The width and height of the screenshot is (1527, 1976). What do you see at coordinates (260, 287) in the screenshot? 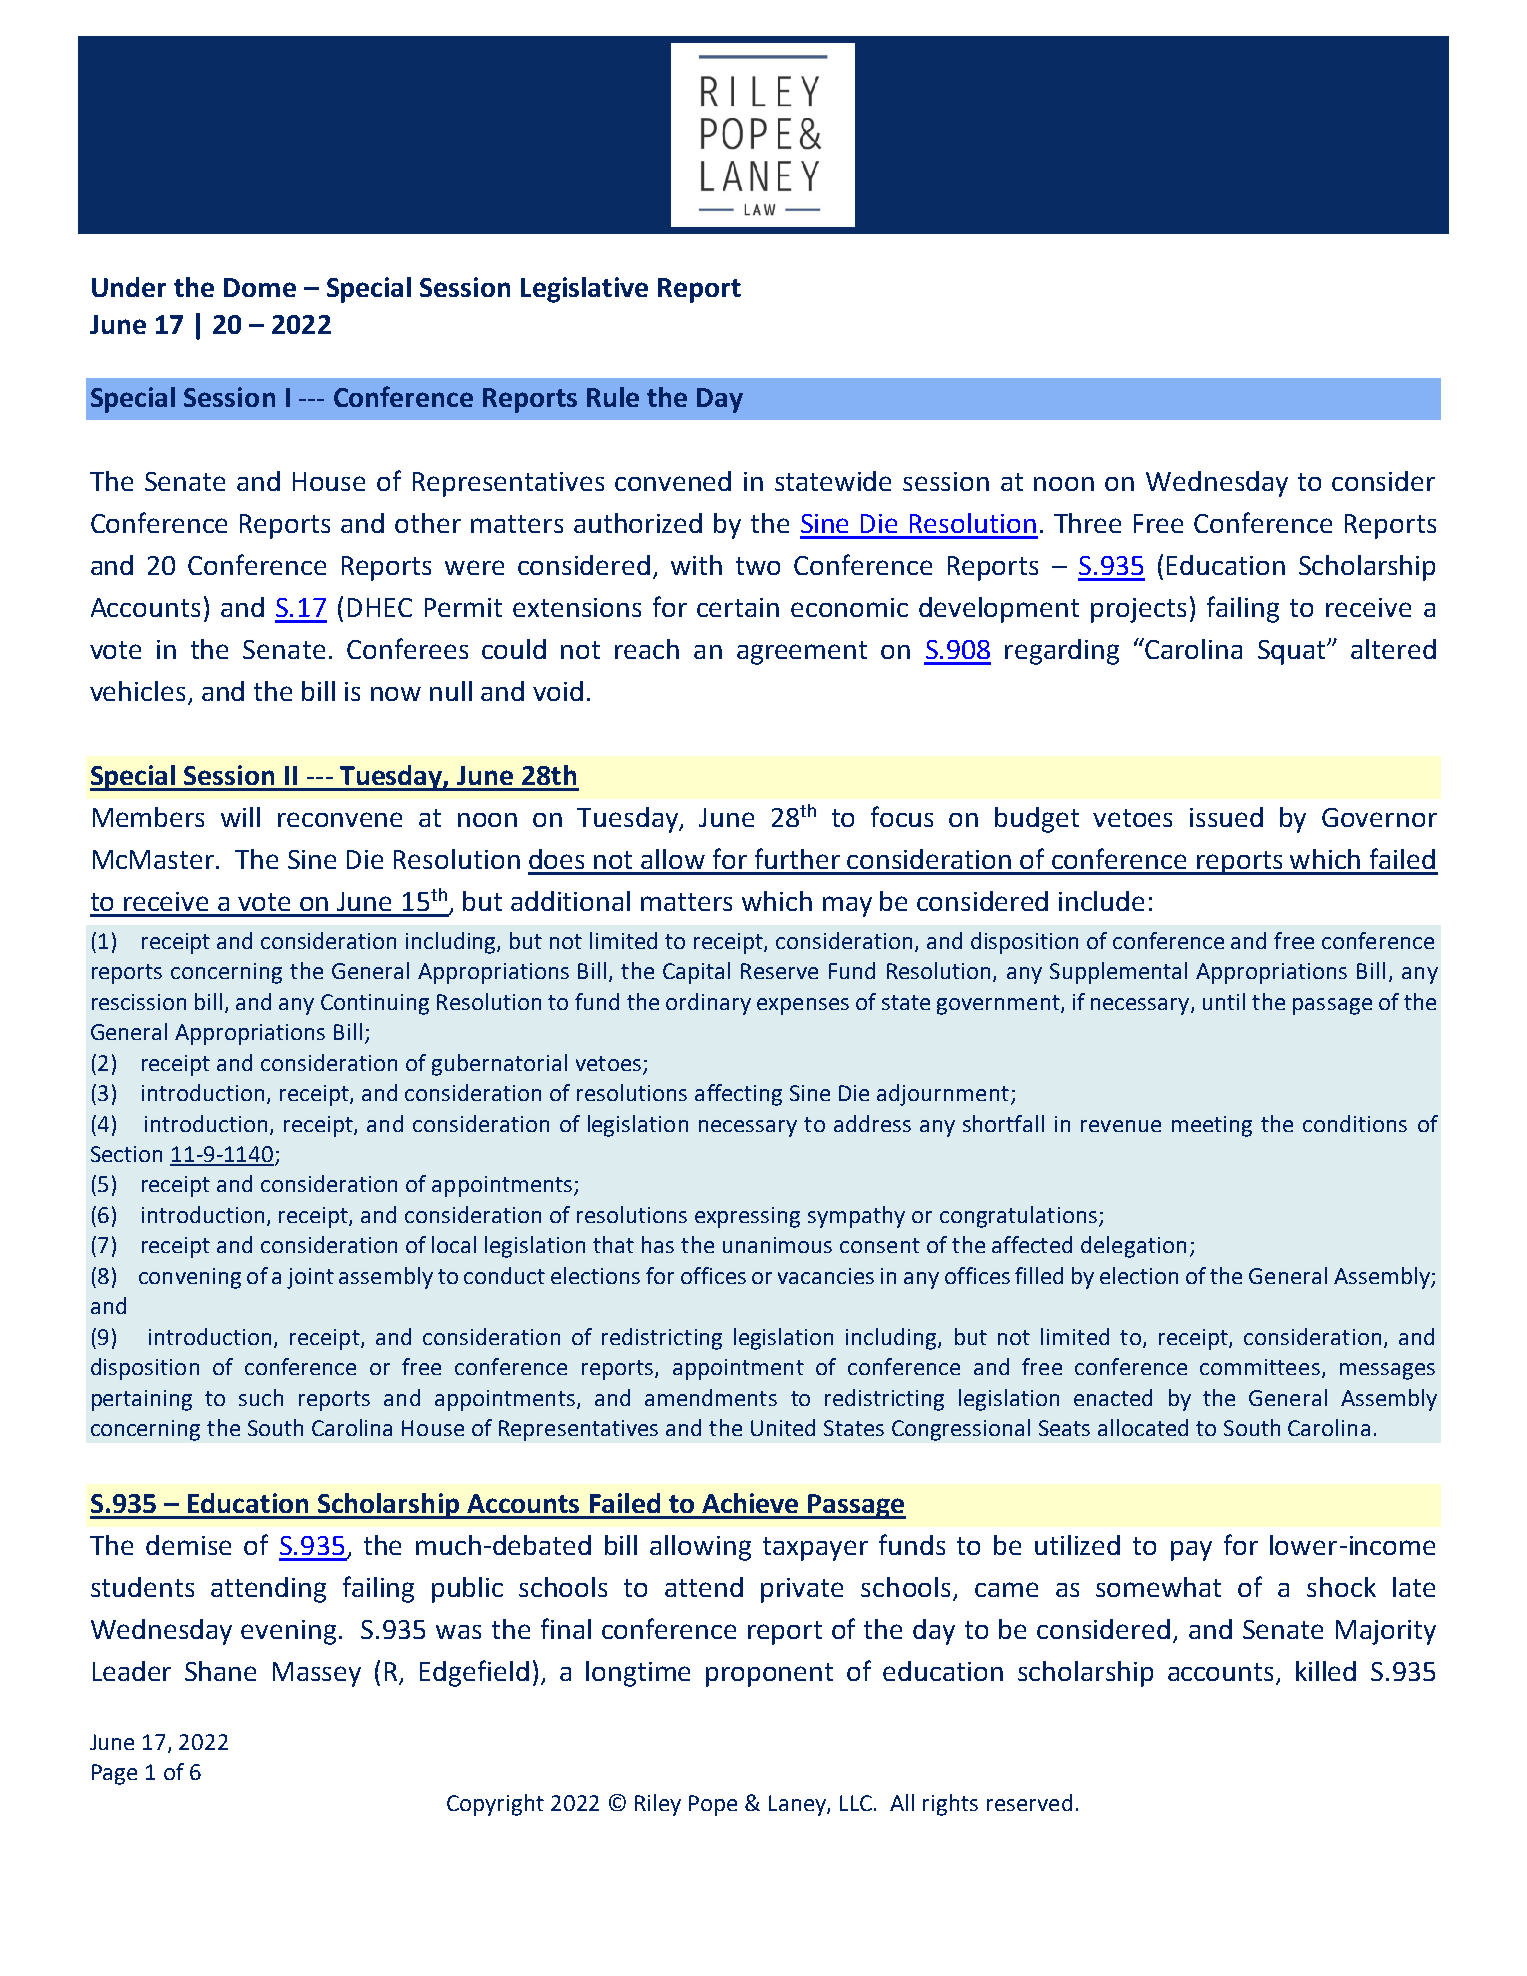
I see `Dome` at bounding box center [260, 287].
